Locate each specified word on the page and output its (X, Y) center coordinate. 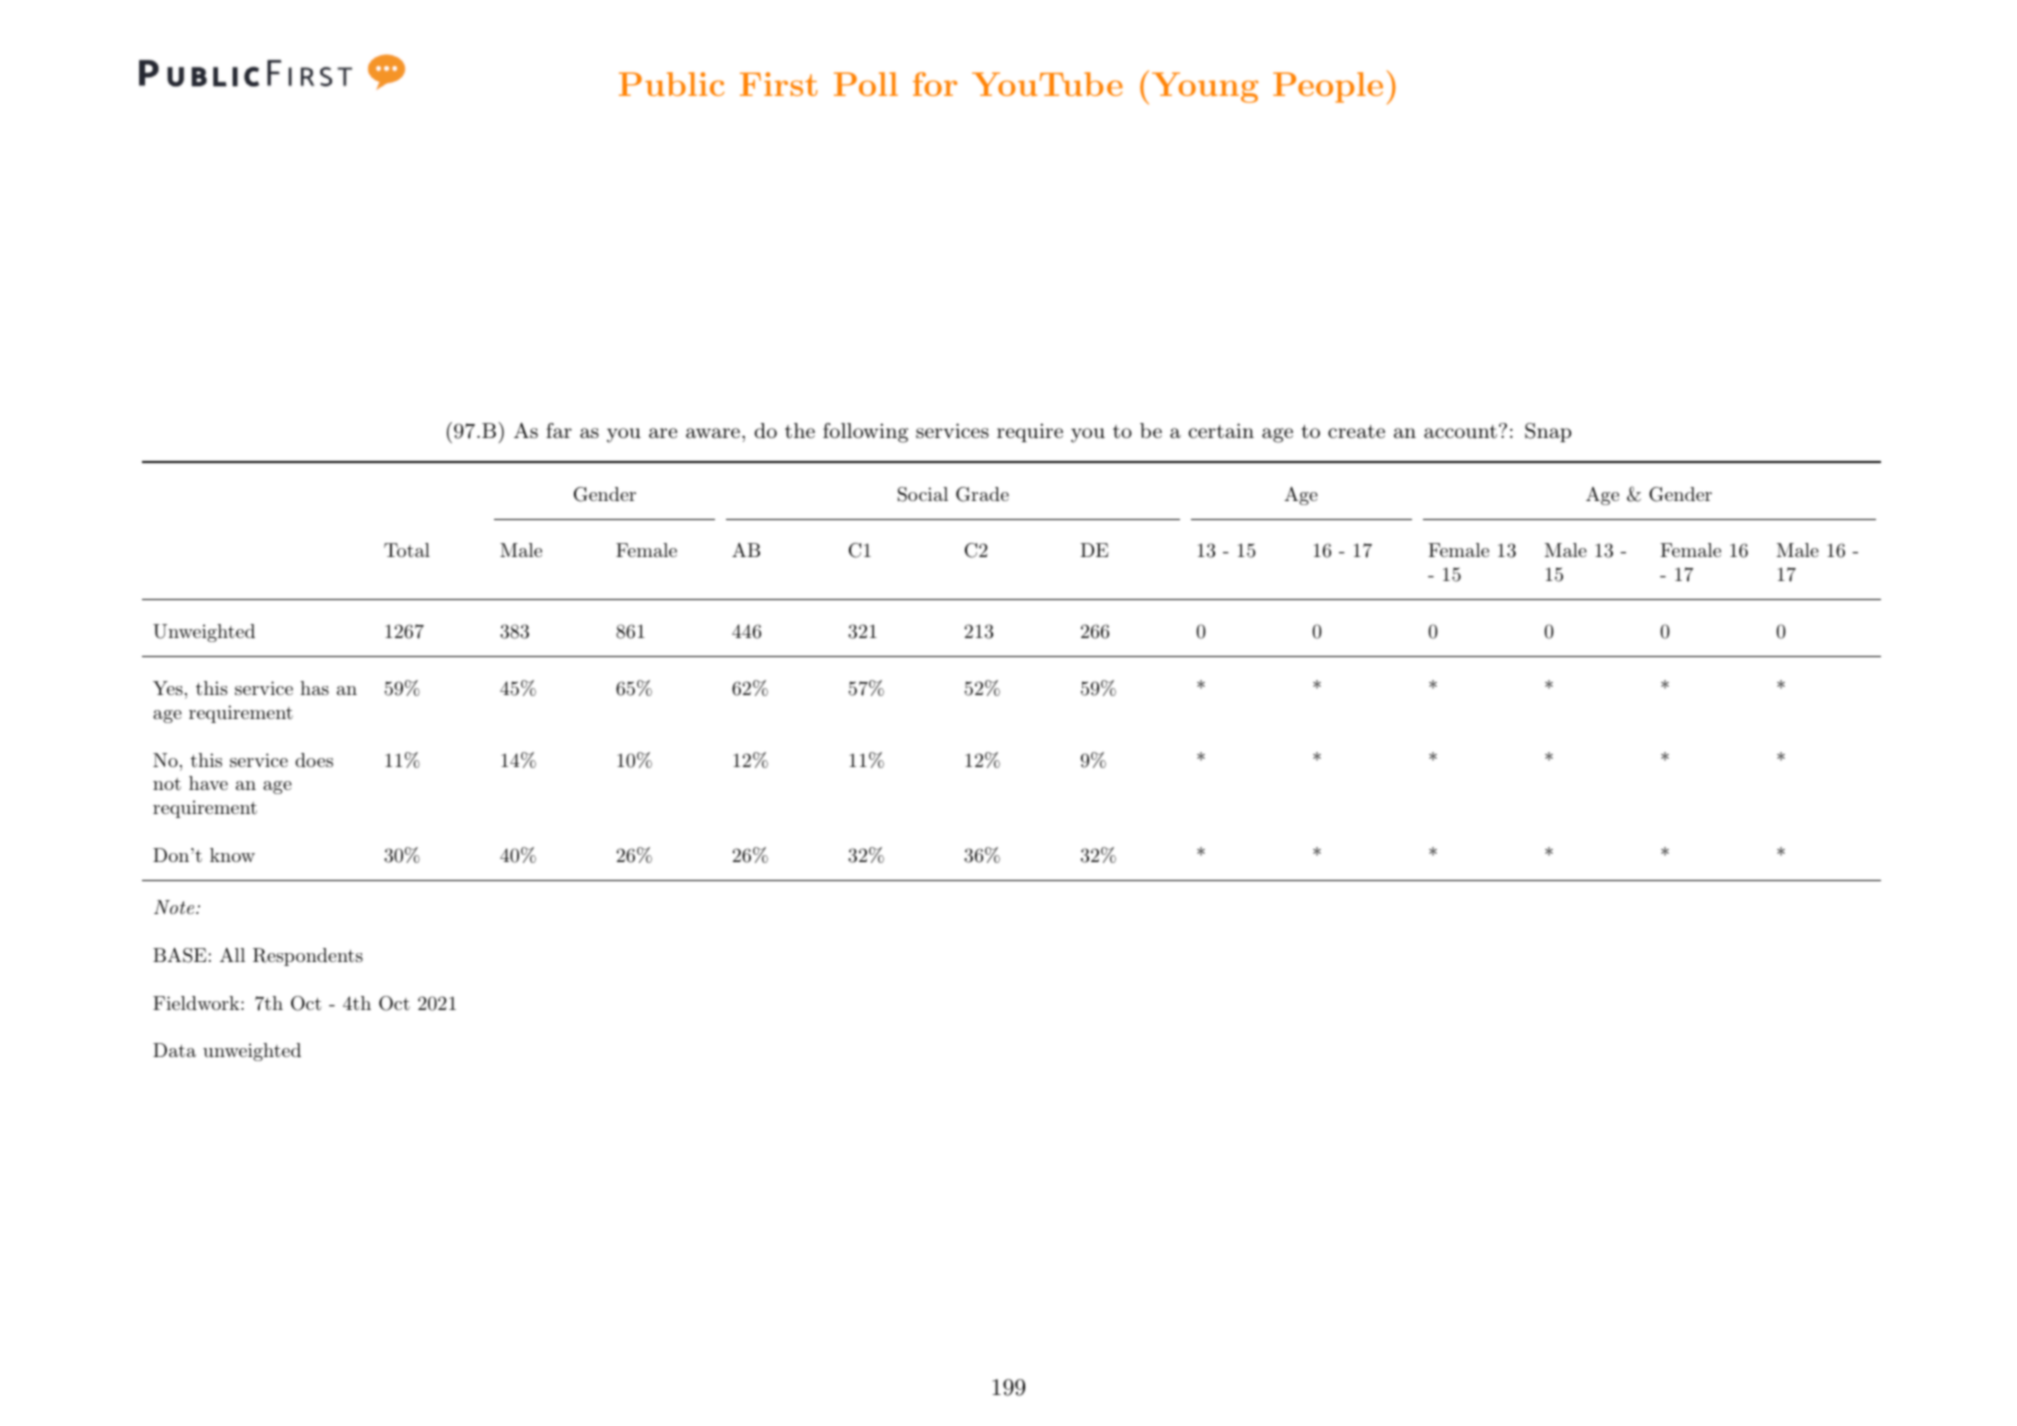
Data (174, 1050)
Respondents (308, 957)
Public (672, 84)
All (232, 955)
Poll (866, 84)
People (1328, 87)
